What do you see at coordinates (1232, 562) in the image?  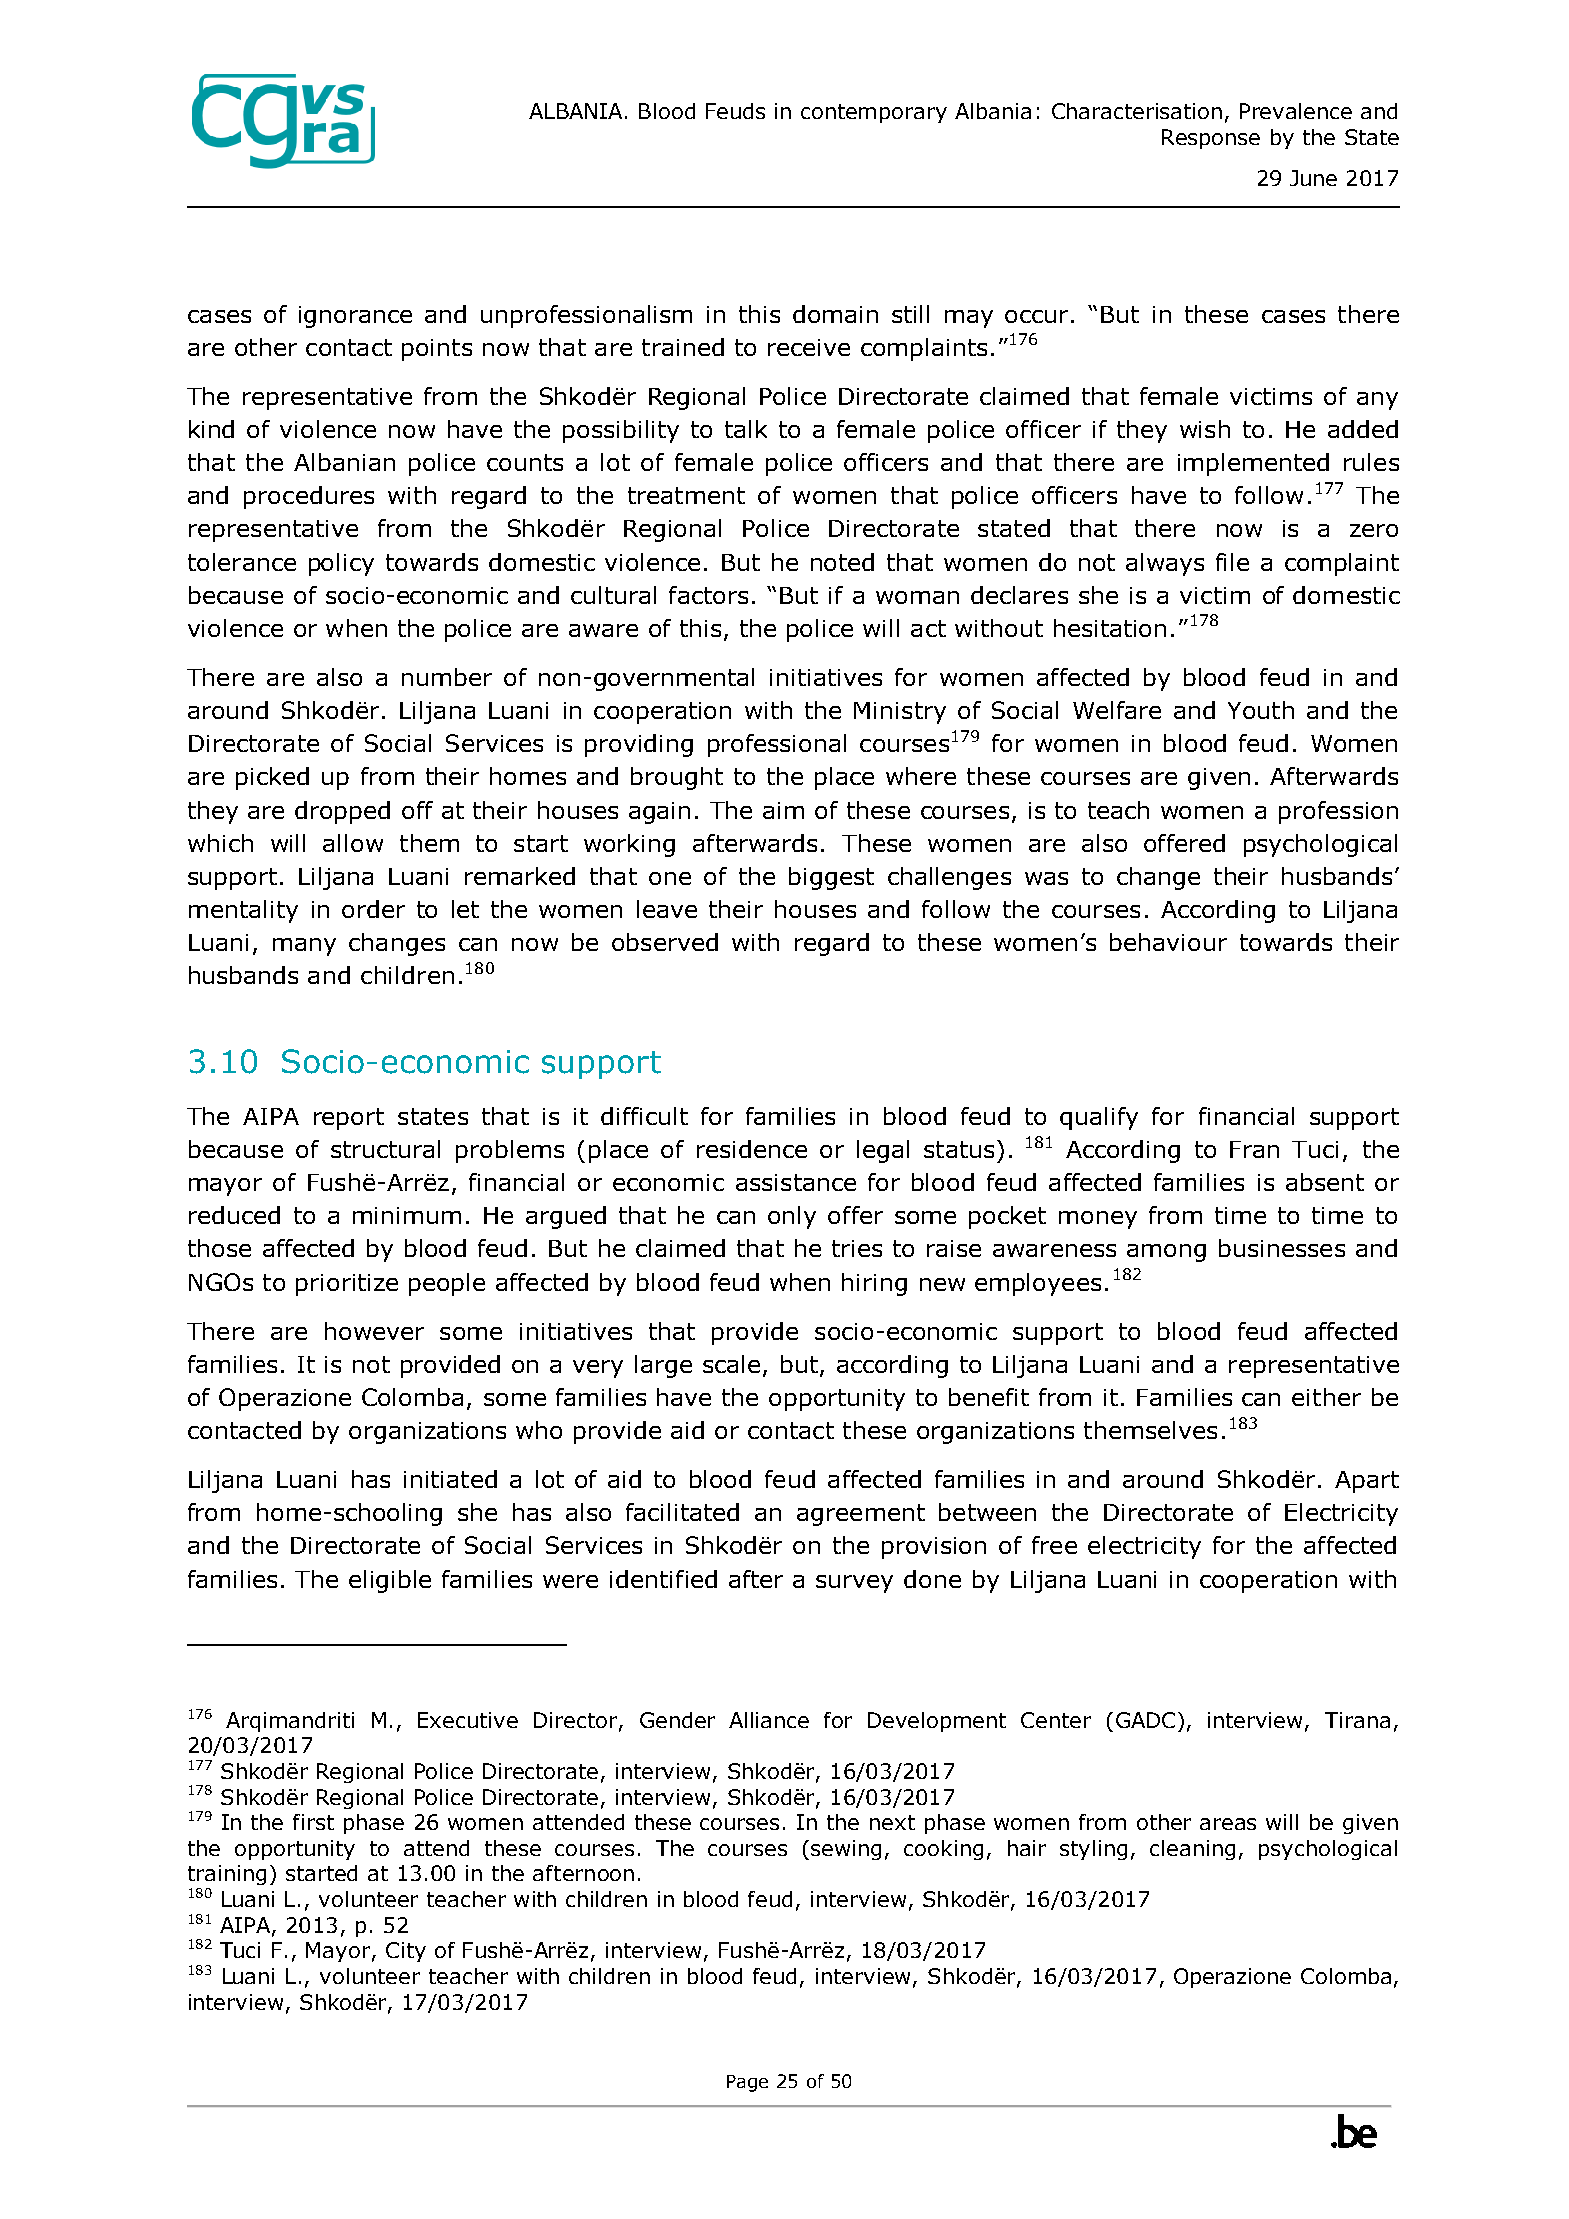 I see `file` at bounding box center [1232, 562].
